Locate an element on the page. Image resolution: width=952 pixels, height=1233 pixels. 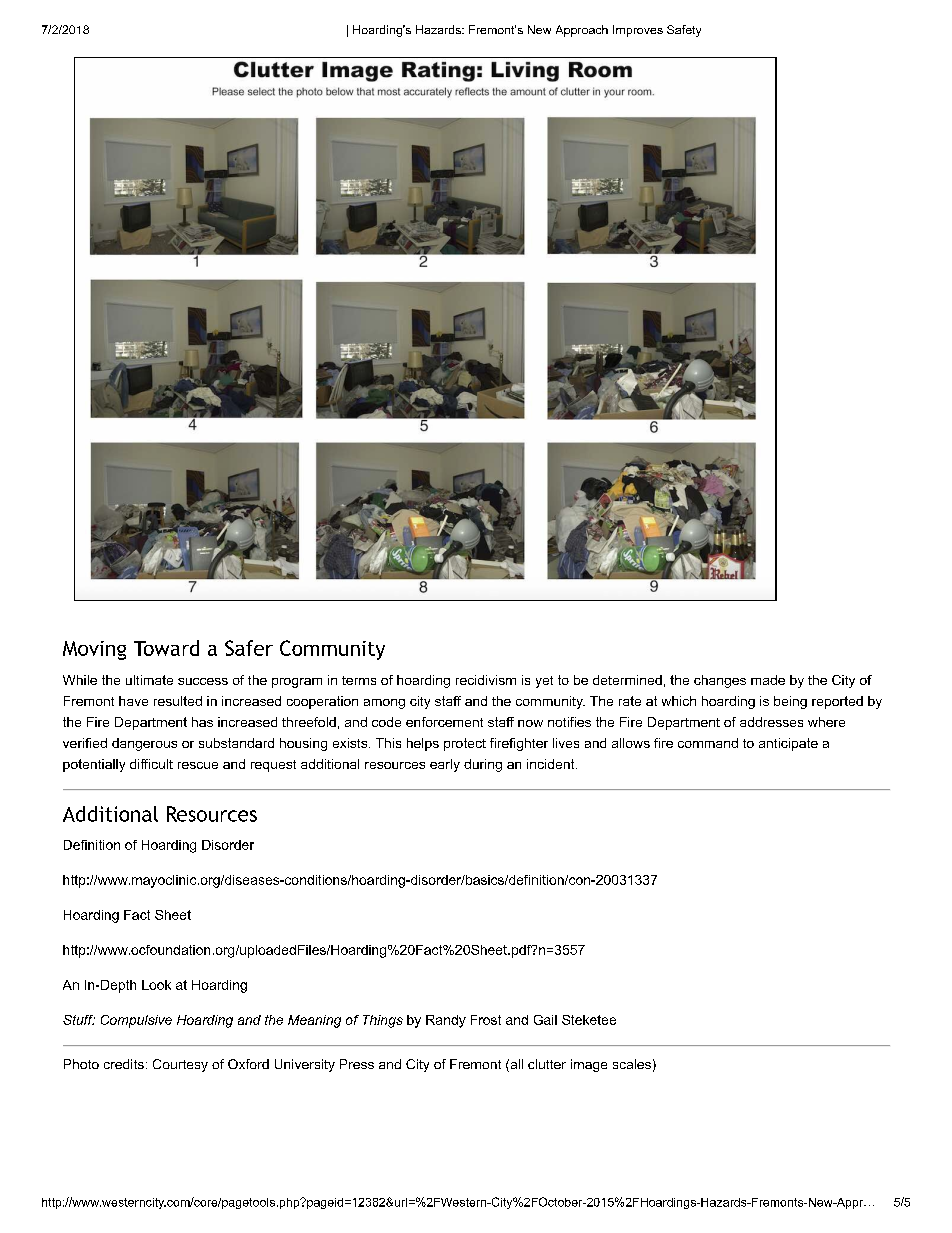
Safety is located at coordinates (684, 31).
